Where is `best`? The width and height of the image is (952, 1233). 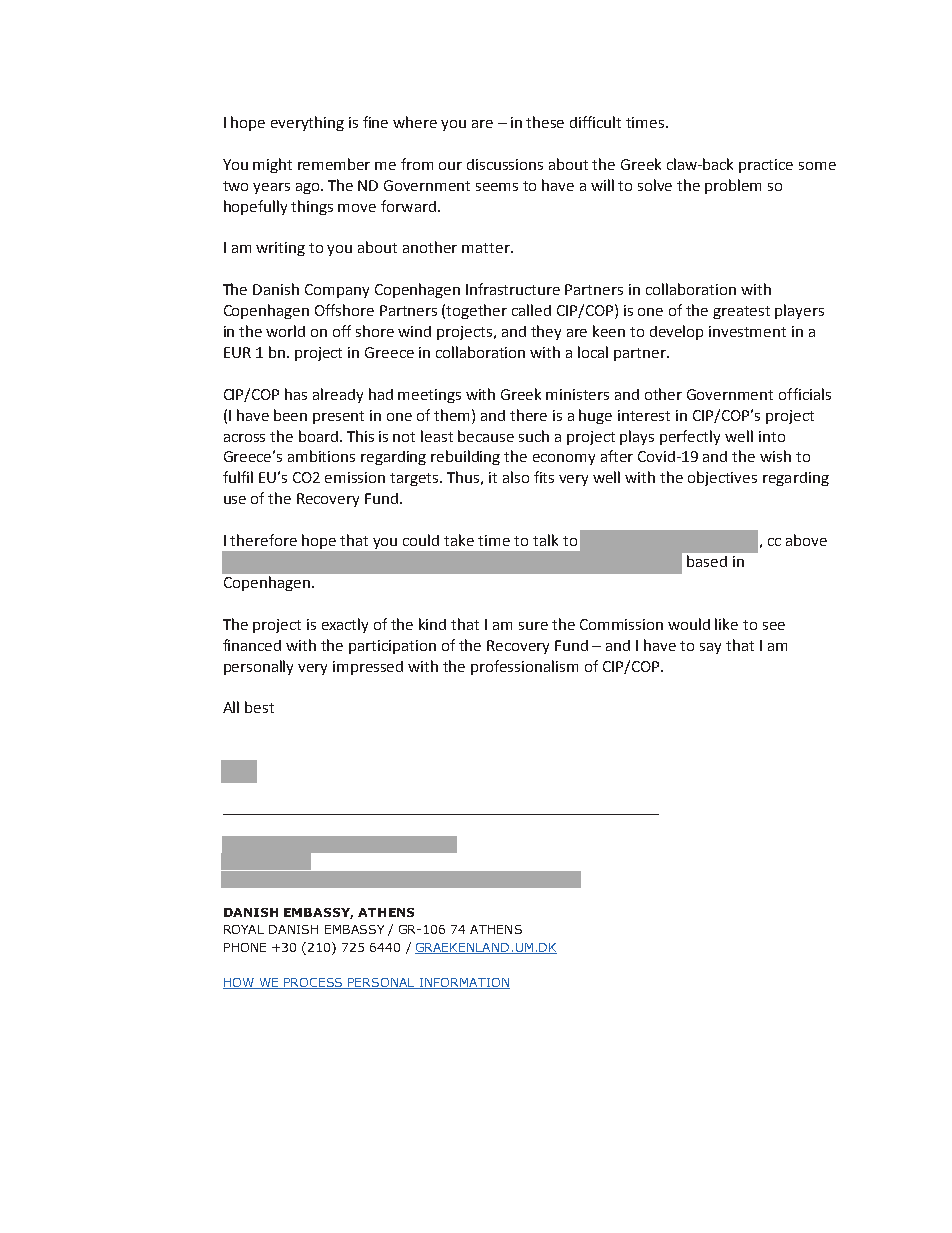
best is located at coordinates (259, 707).
